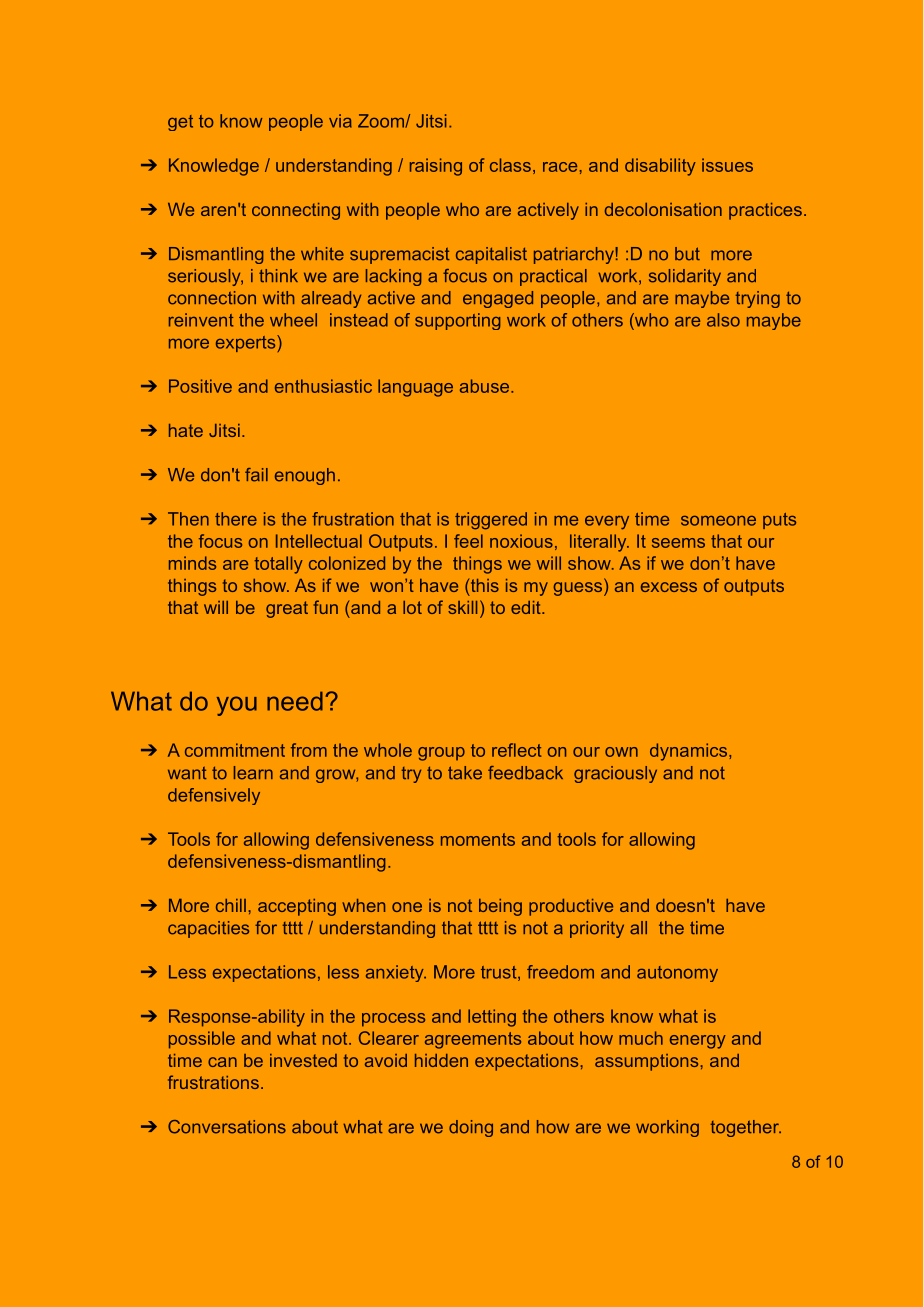 The height and width of the image is (1307, 924). What do you see at coordinates (227, 1127) in the image?
I see `Conversations` at bounding box center [227, 1127].
